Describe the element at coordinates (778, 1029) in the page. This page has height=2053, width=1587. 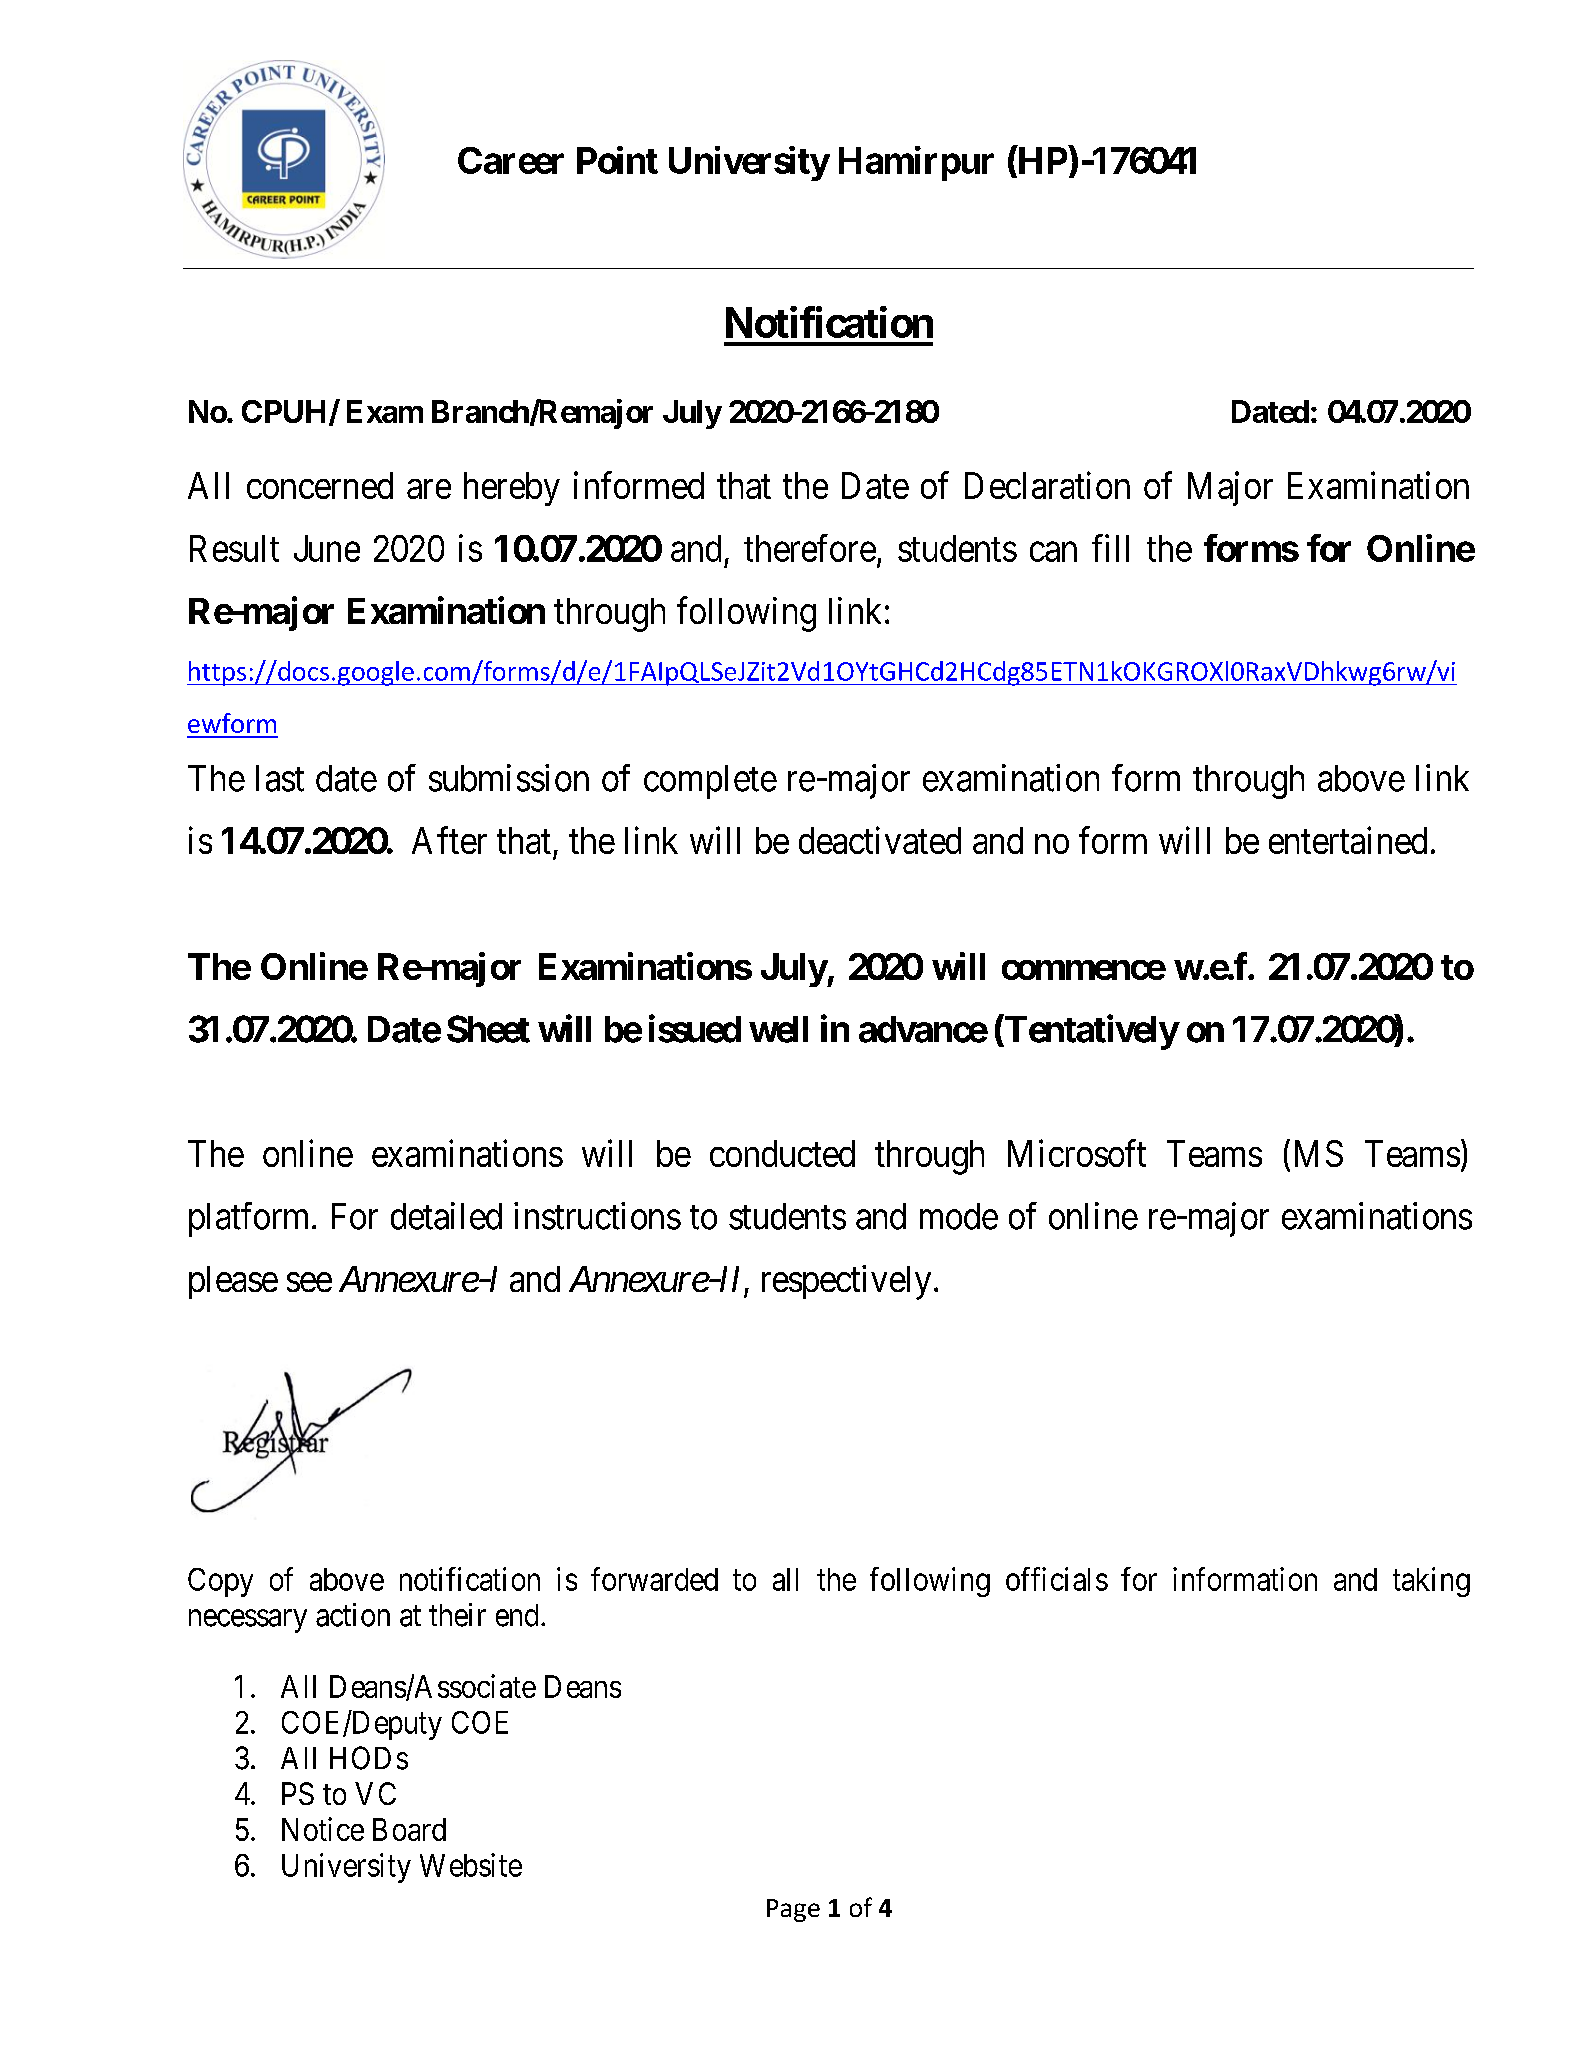
I see `well` at that location.
